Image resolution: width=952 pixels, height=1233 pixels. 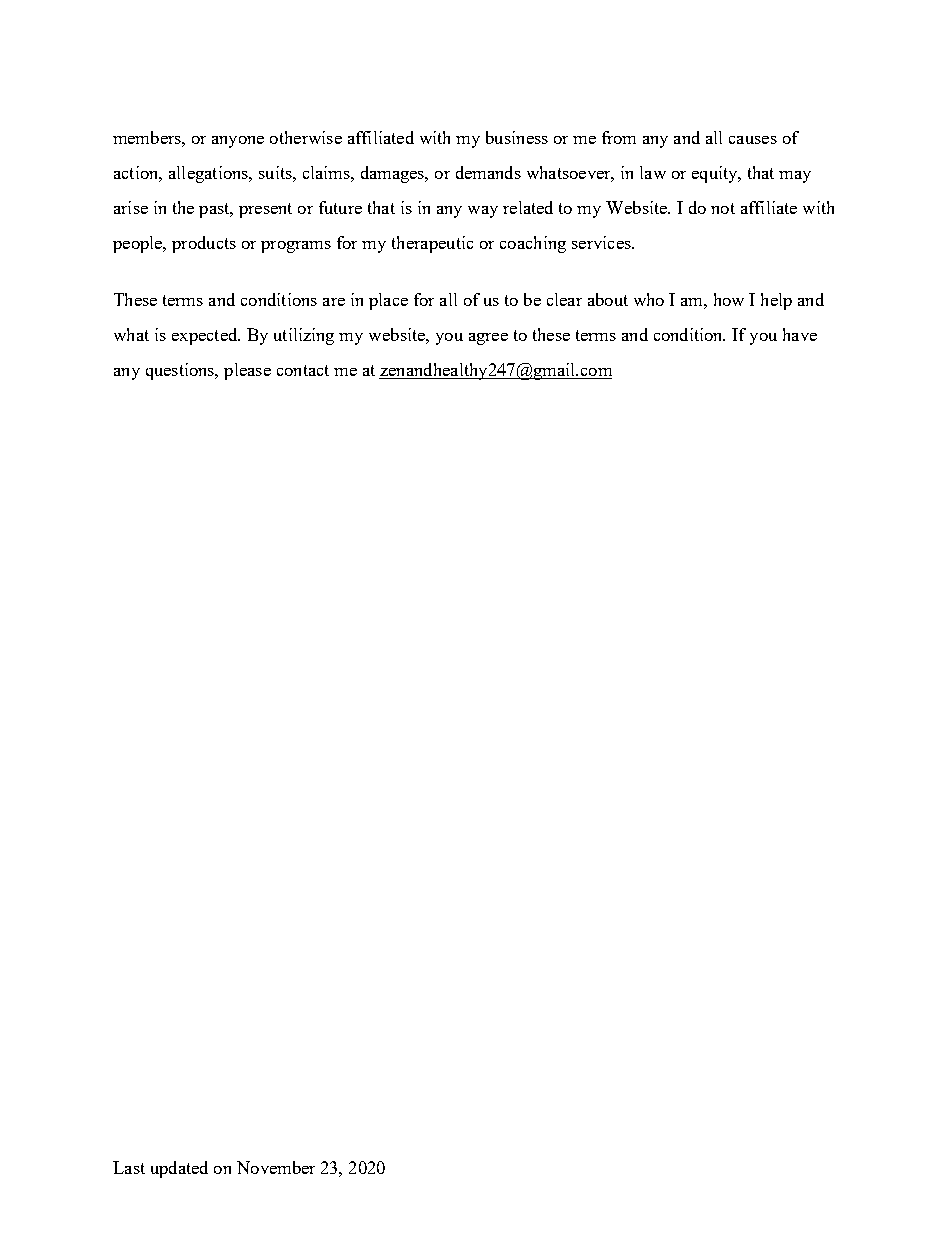 I want to click on Last, so click(x=129, y=1167).
